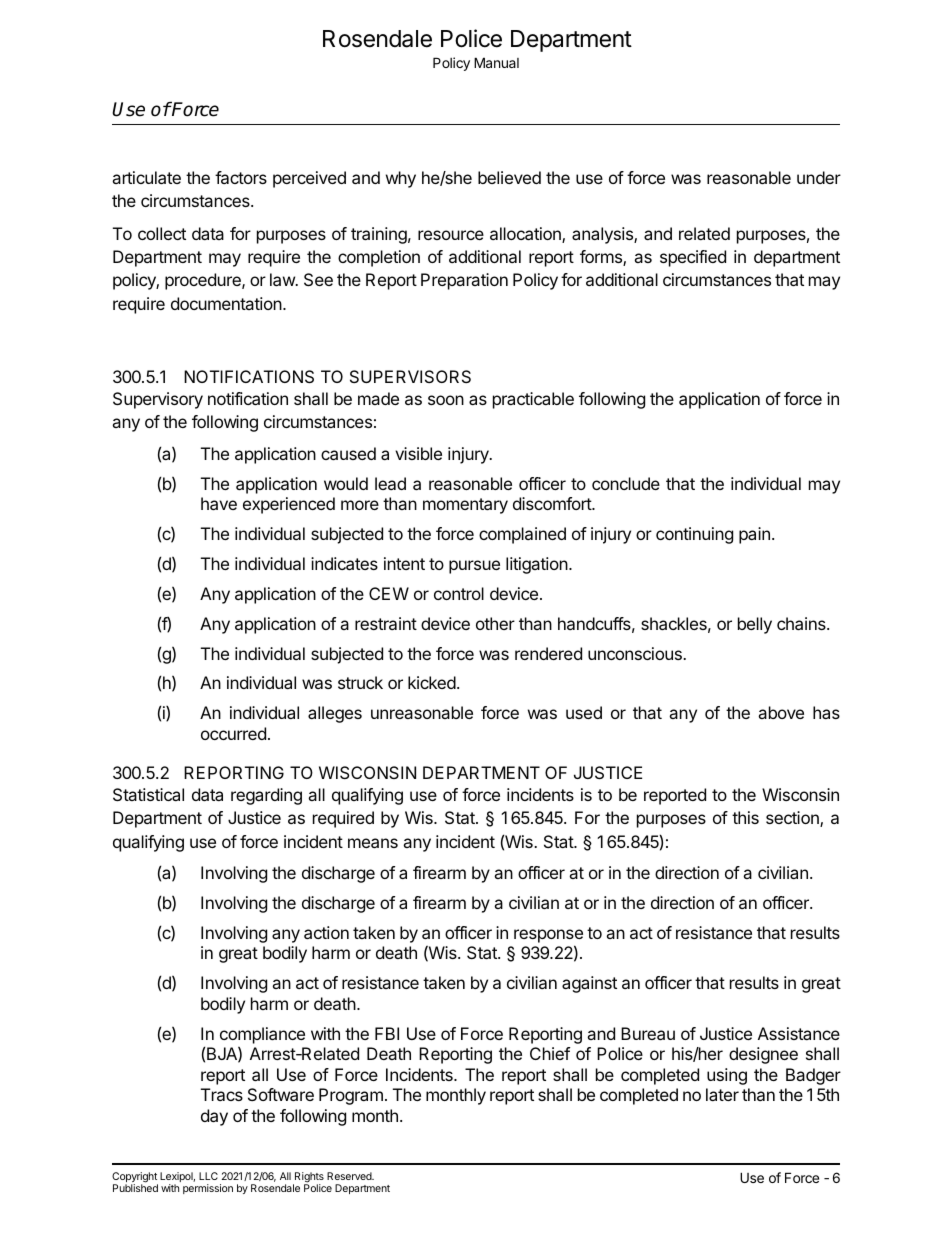  Describe the element at coordinates (819, 177) in the screenshot. I see `under` at that location.
